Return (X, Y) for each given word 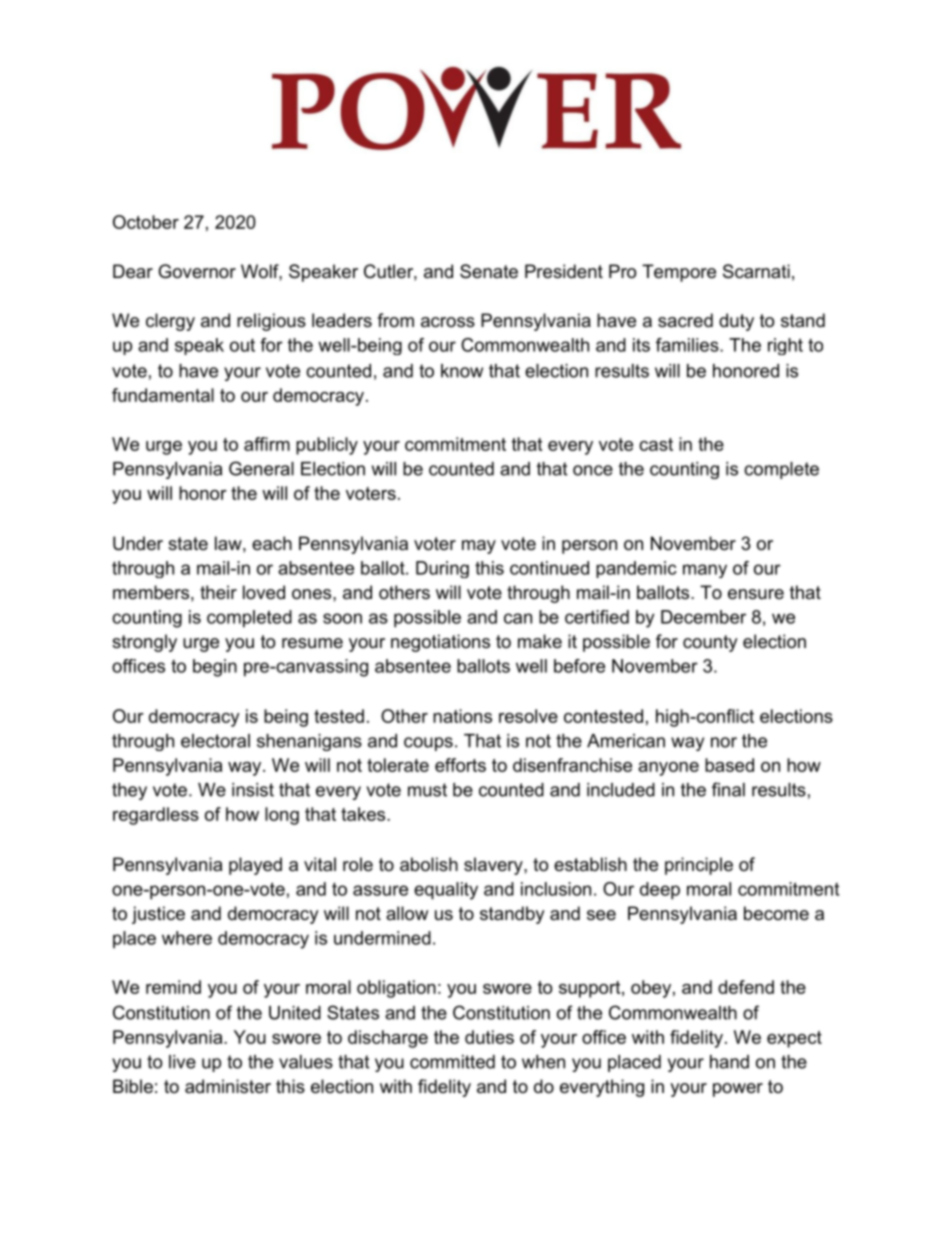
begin (215, 668)
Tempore (679, 273)
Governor (197, 271)
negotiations (440, 643)
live (182, 1062)
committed (452, 1062)
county (710, 643)
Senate (489, 271)
